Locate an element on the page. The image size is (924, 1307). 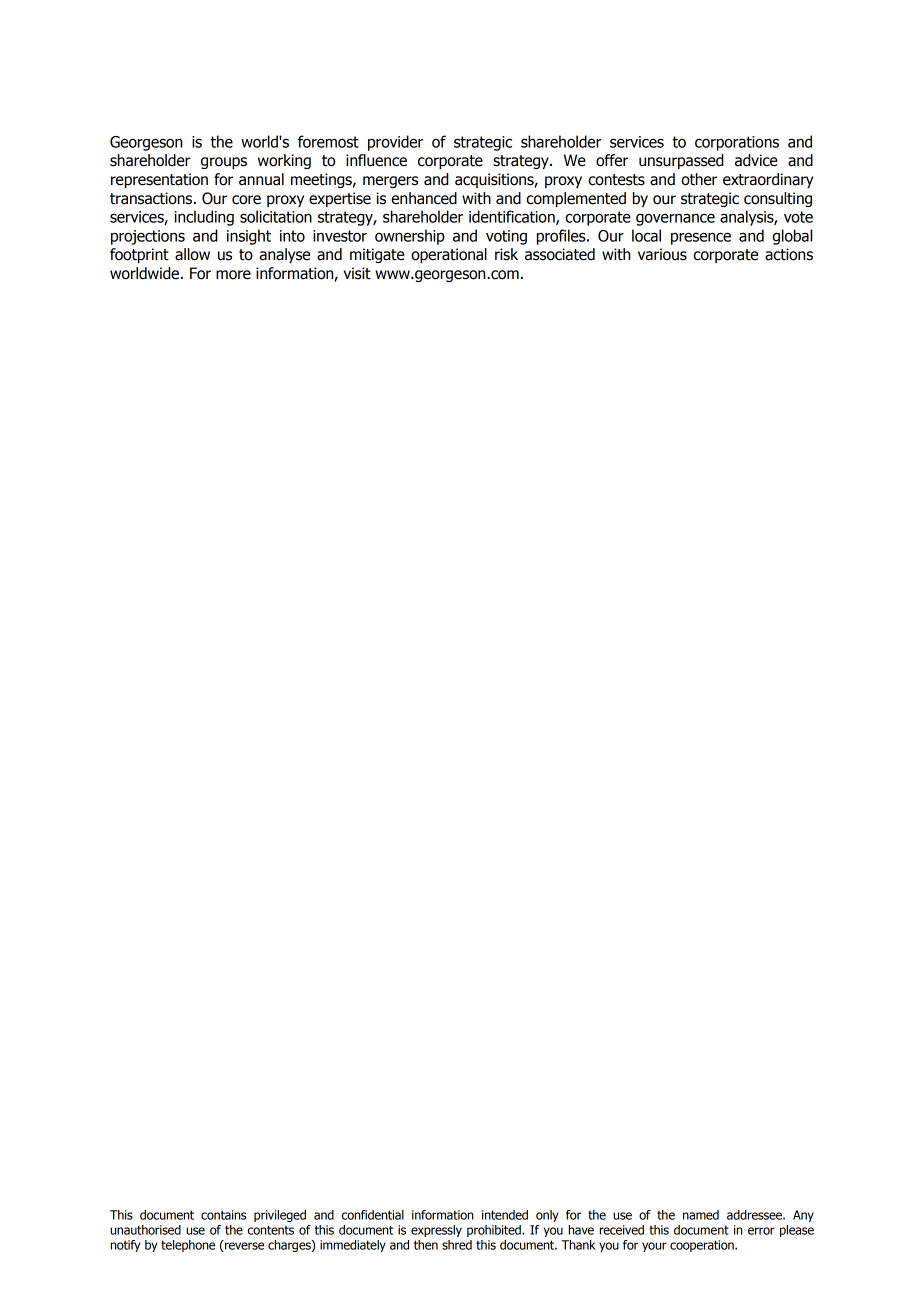
intended is located at coordinates (505, 1215).
